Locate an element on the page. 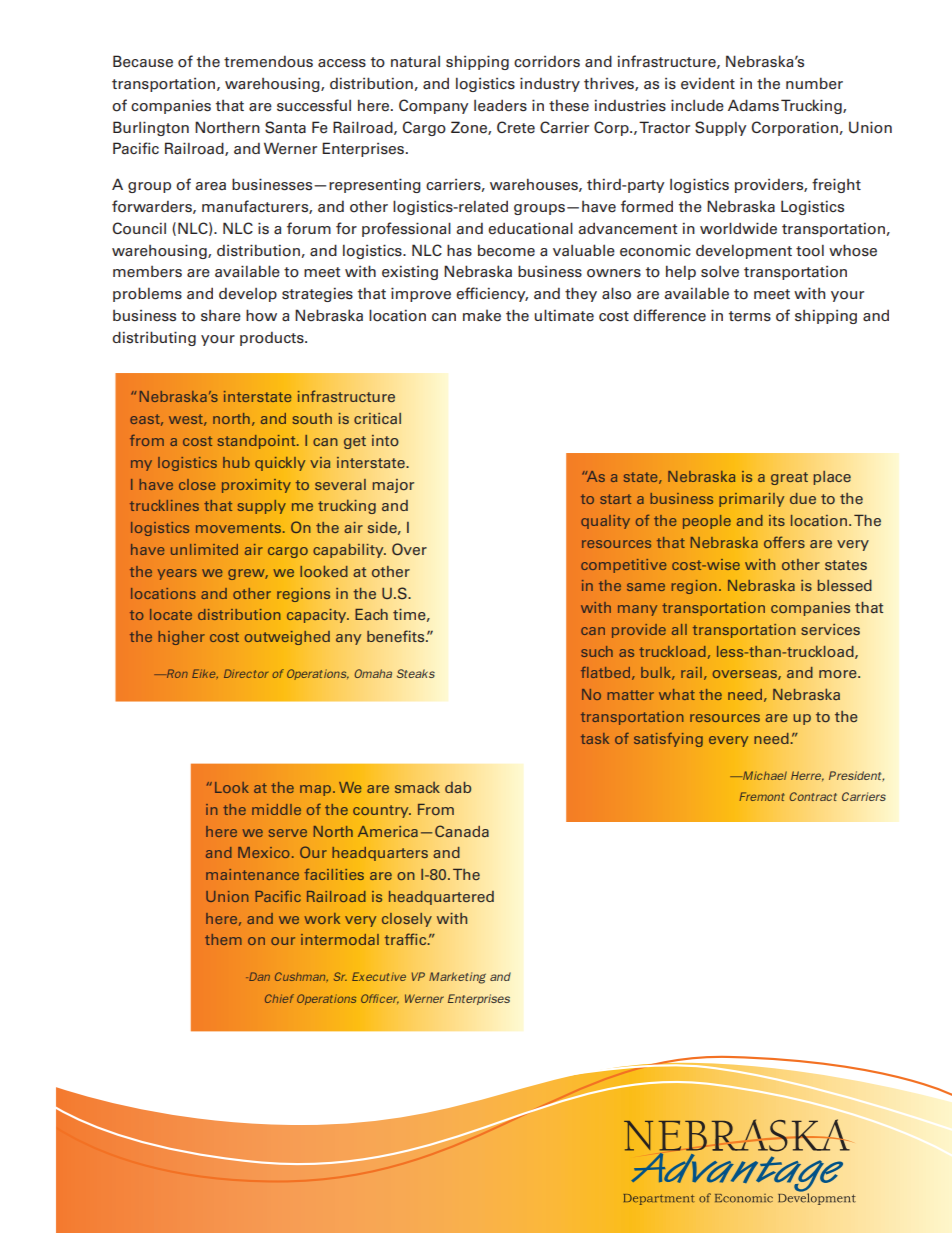 Image resolution: width=952 pixels, height=1233 pixels. Marketing is located at coordinates (457, 978).
